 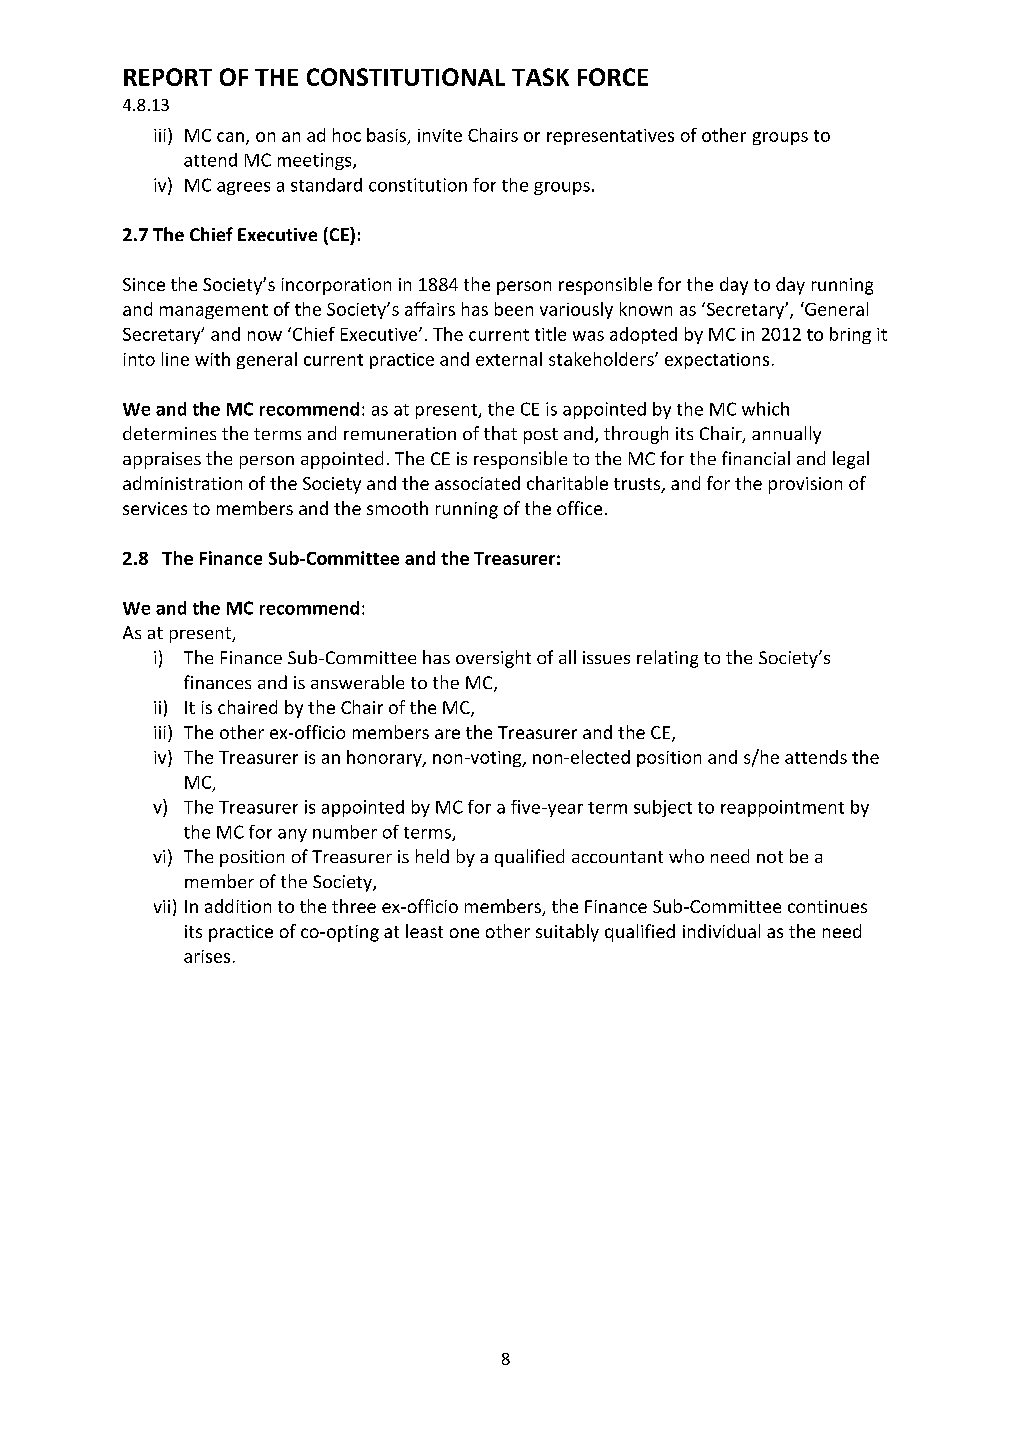 What do you see at coordinates (238, 906) in the screenshot?
I see `addition` at bounding box center [238, 906].
